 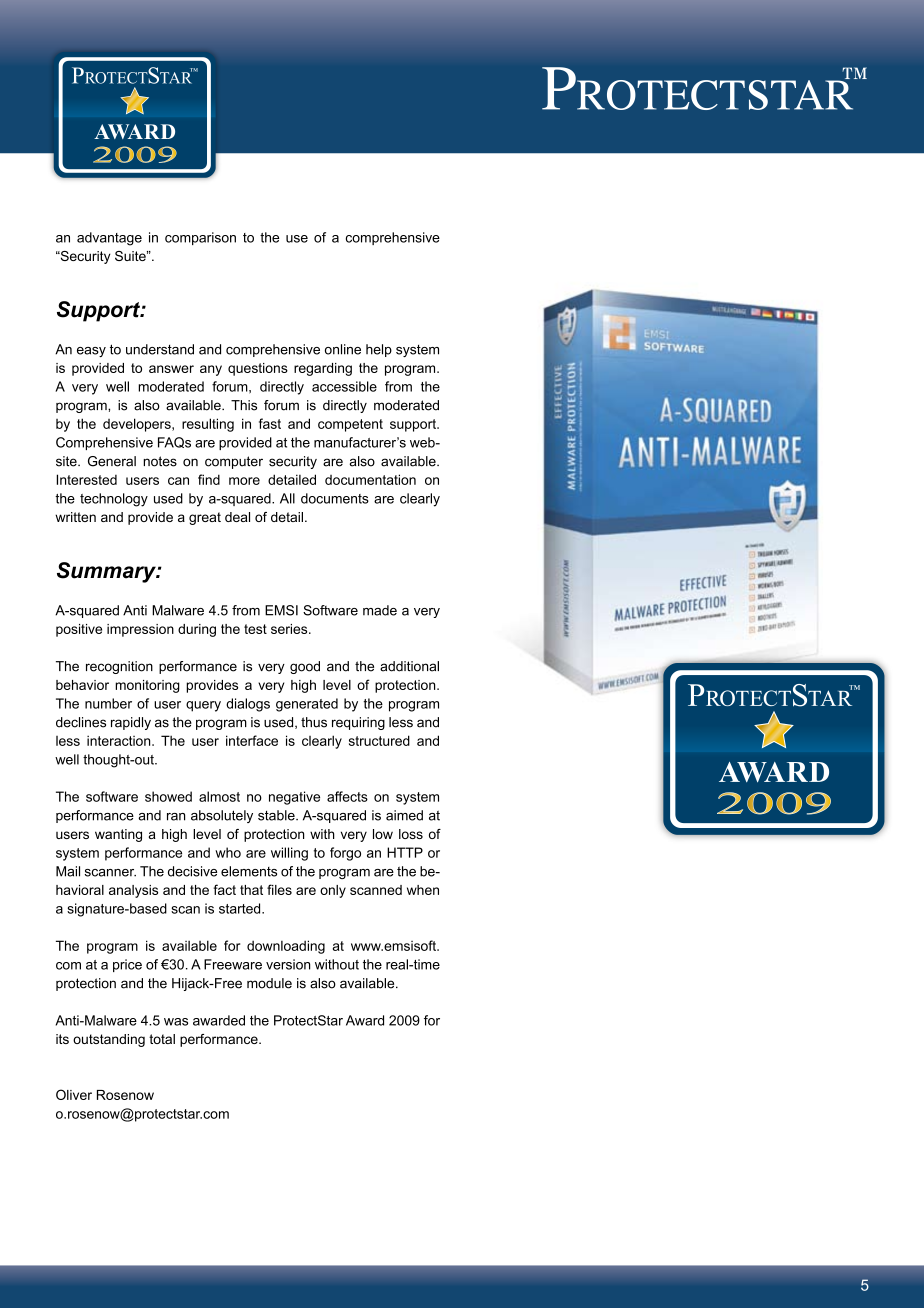 I want to click on help, so click(x=379, y=350).
